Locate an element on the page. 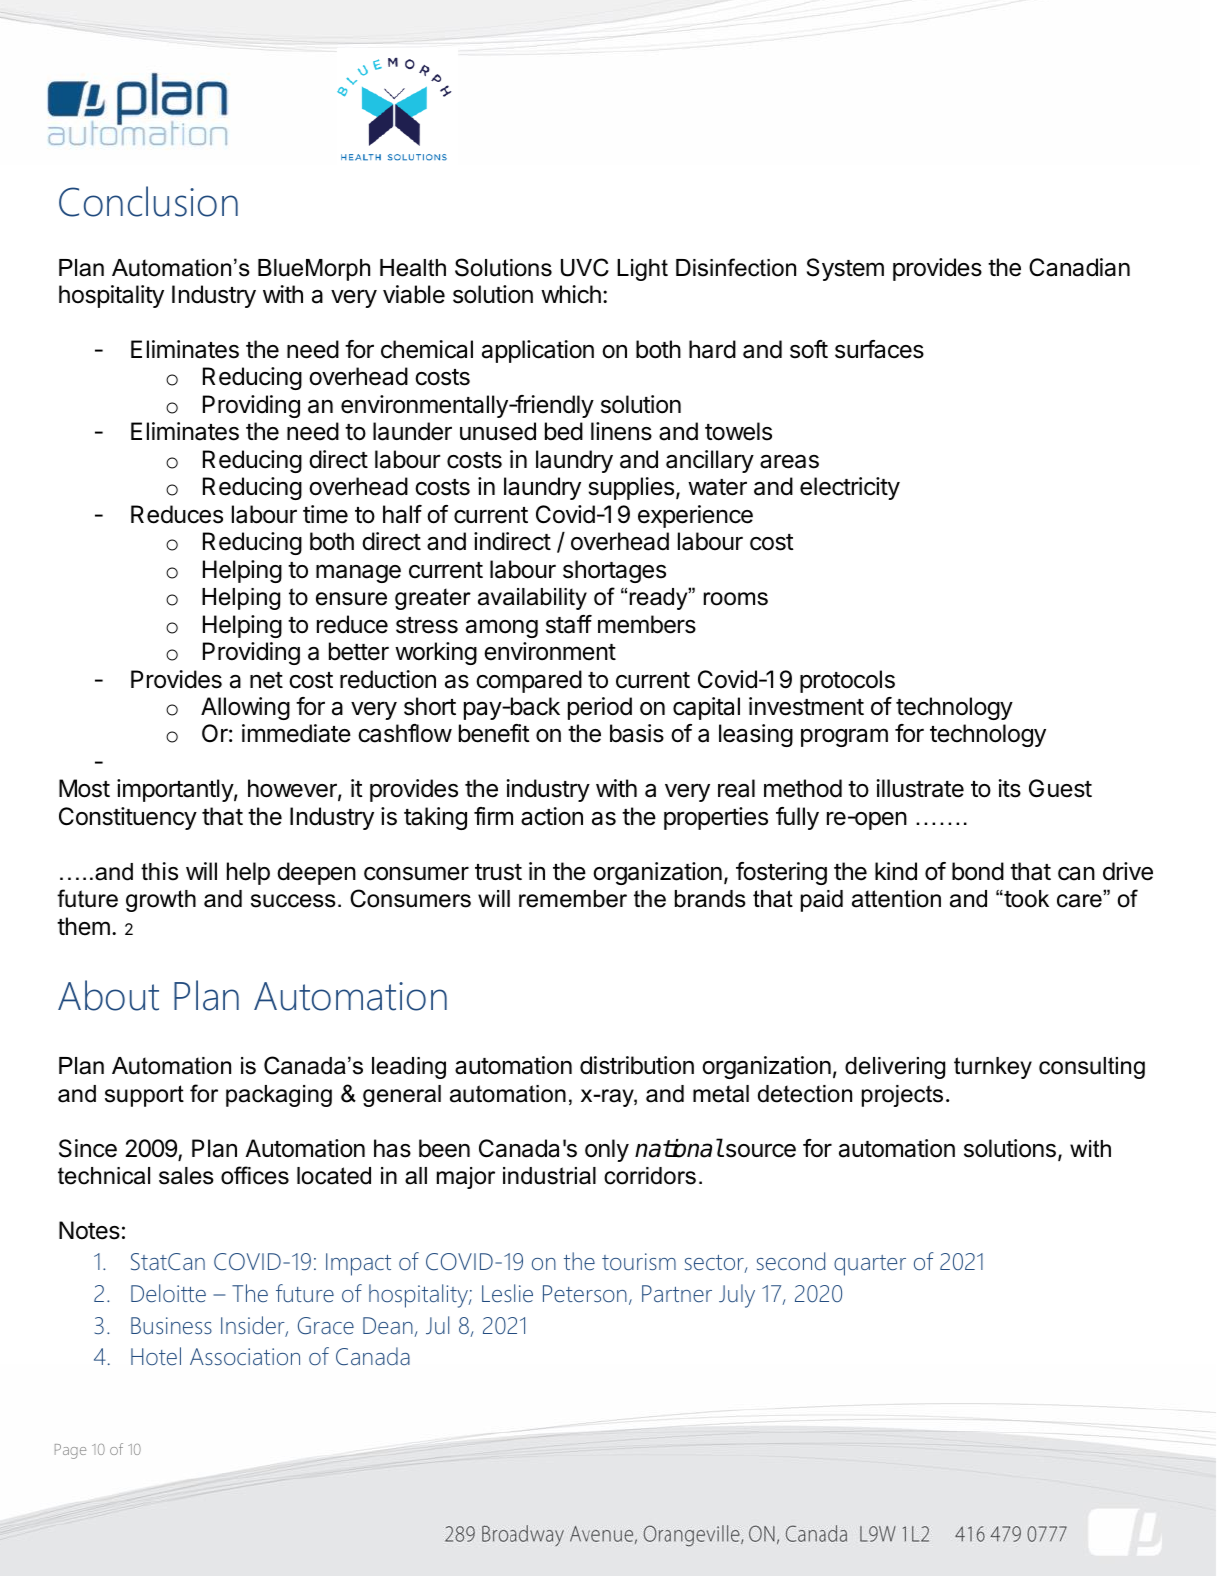 The height and width of the image is (1576, 1218). net is located at coordinates (266, 680).
